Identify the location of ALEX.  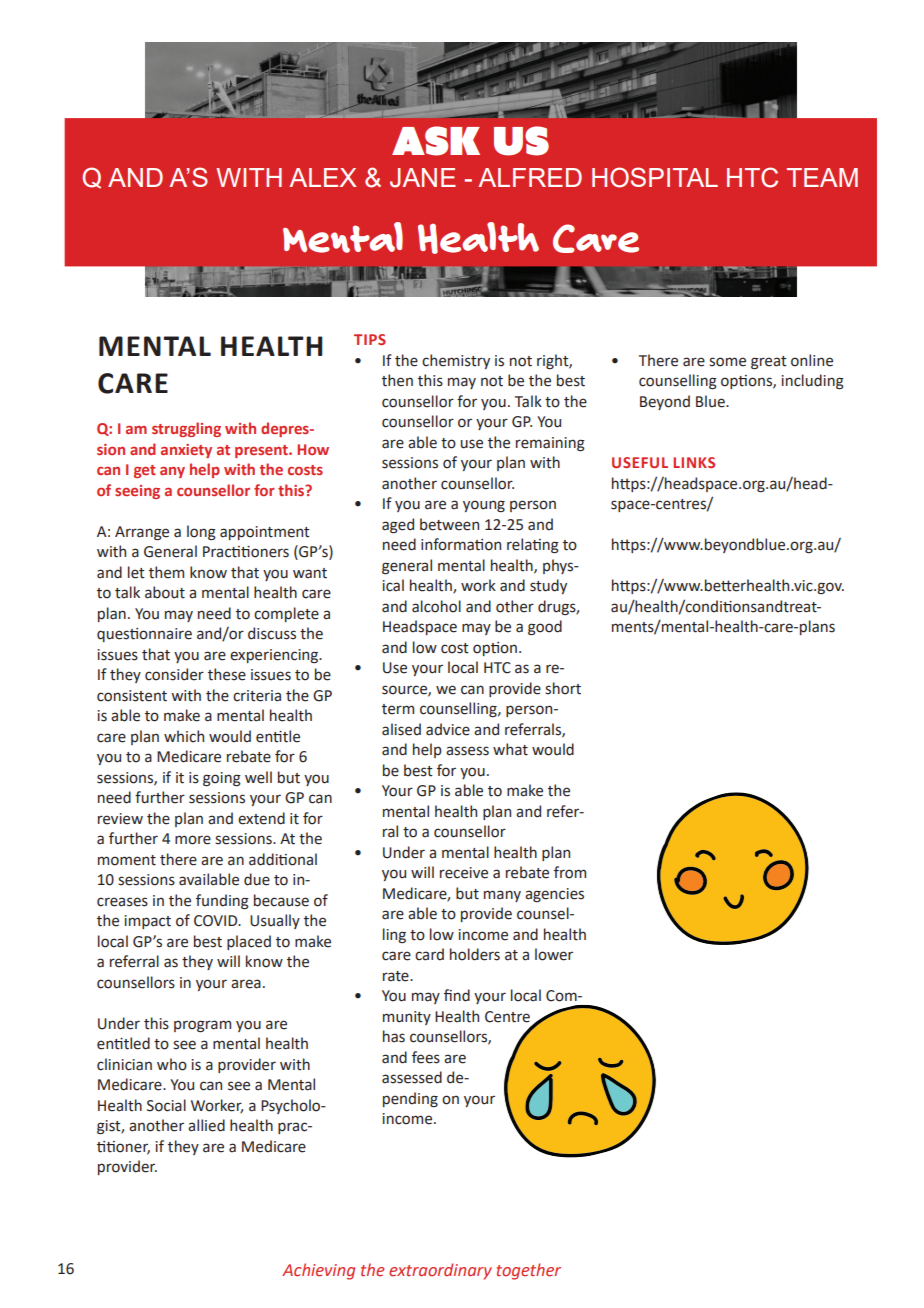
(323, 177).
